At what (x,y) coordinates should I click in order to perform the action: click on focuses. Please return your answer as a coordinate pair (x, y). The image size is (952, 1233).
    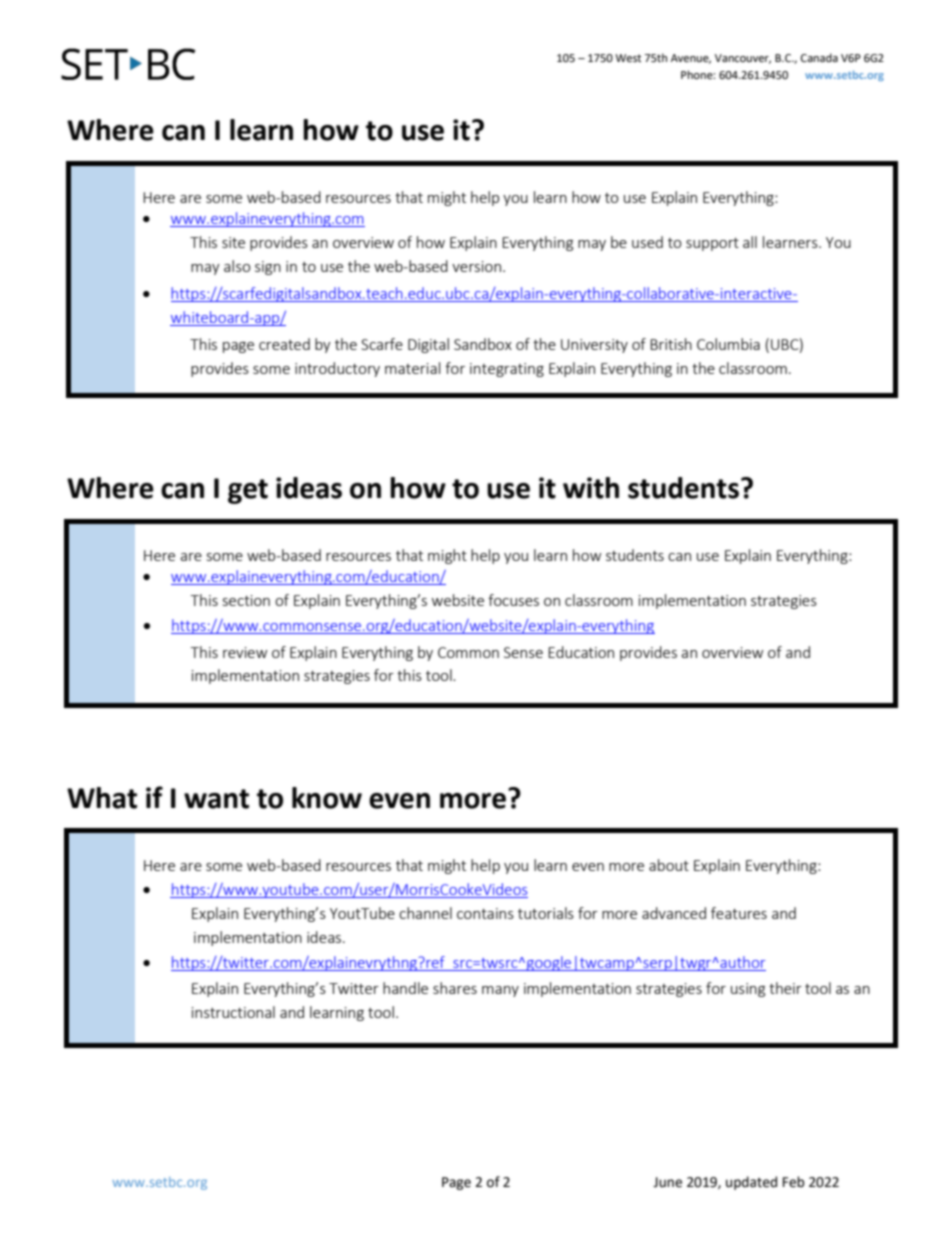
    Looking at the image, I should click on (513, 600).
